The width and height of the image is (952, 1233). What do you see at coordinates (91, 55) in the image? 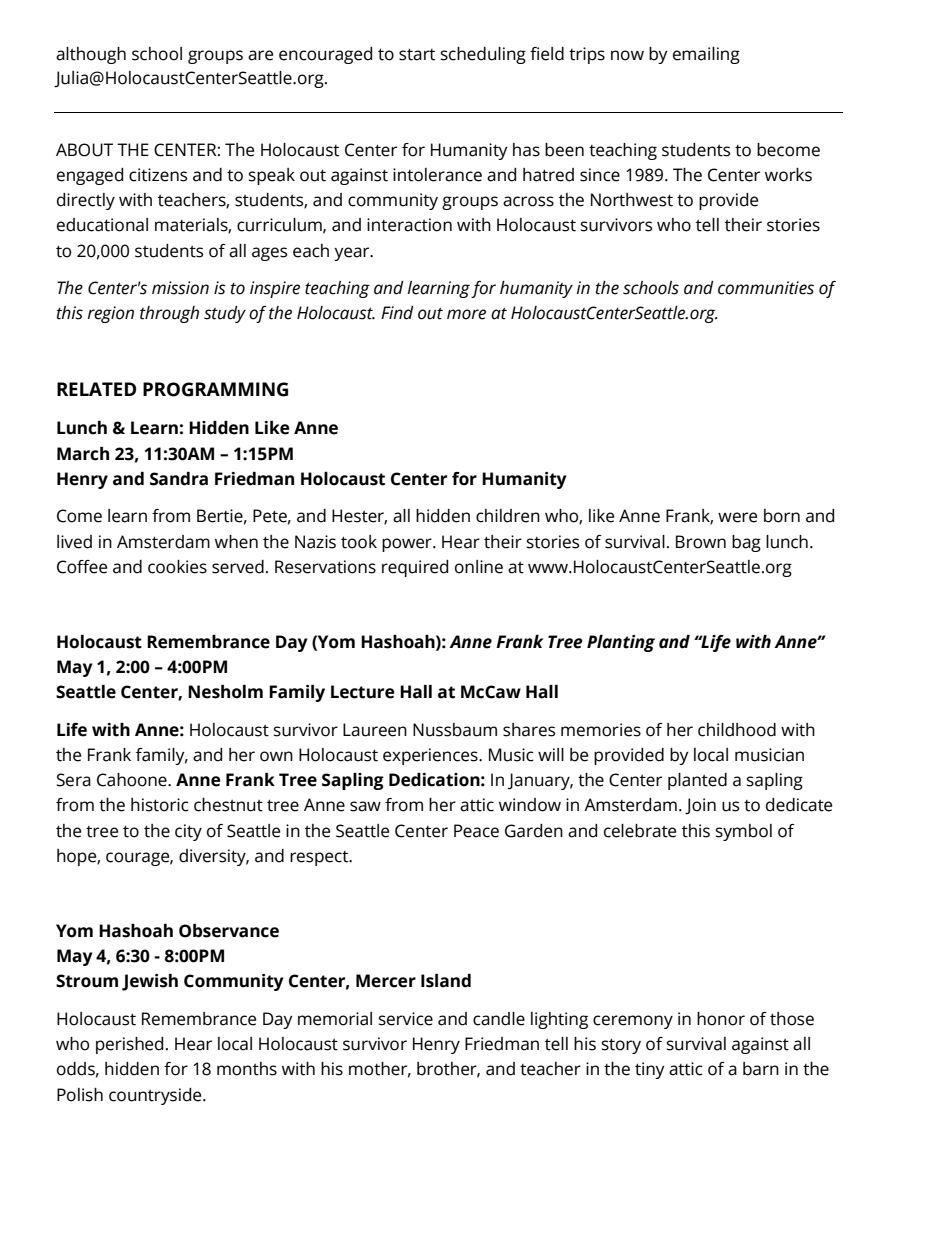
I see `although` at bounding box center [91, 55].
